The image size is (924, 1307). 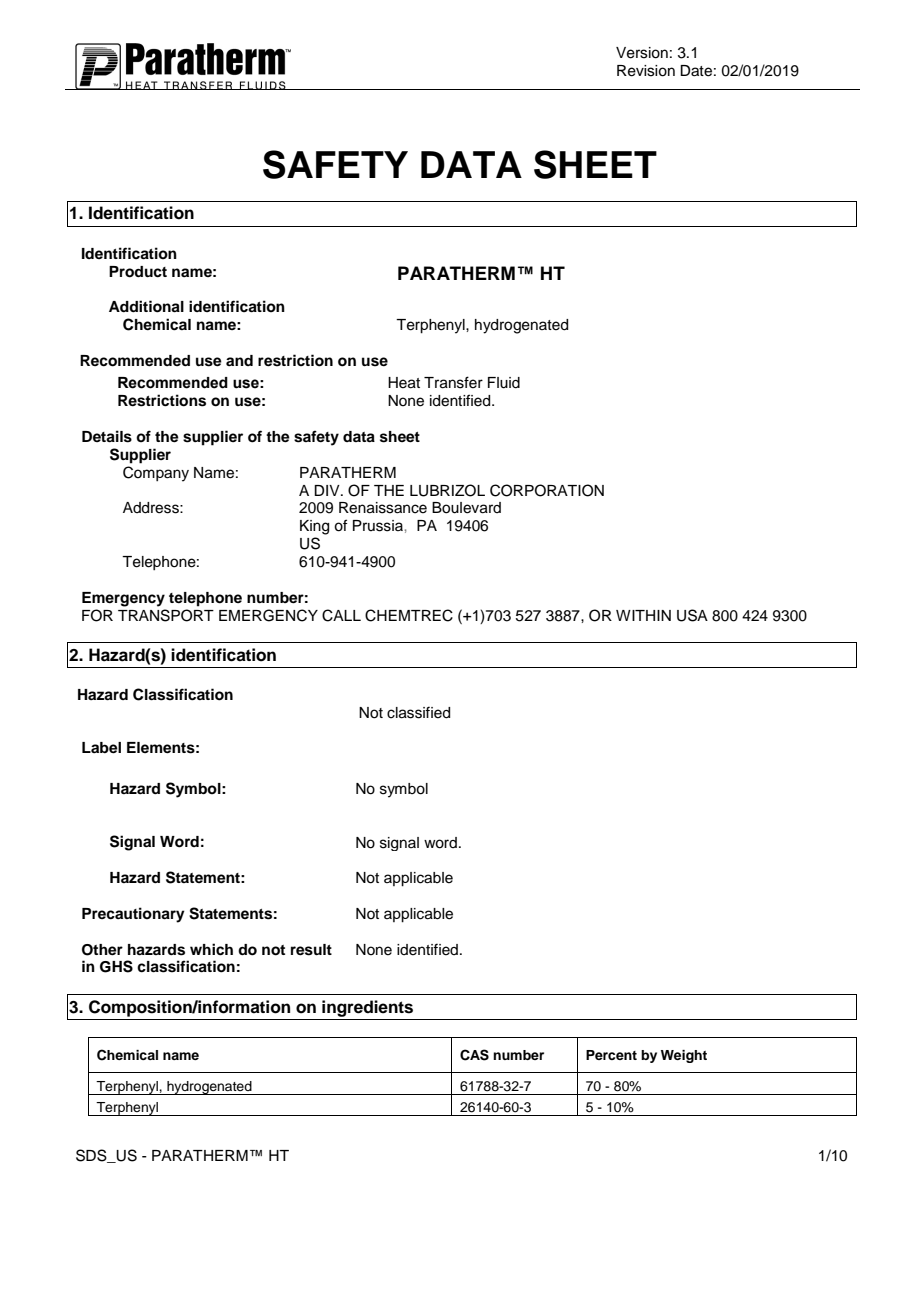 I want to click on Fluid, so click(x=504, y=383).
